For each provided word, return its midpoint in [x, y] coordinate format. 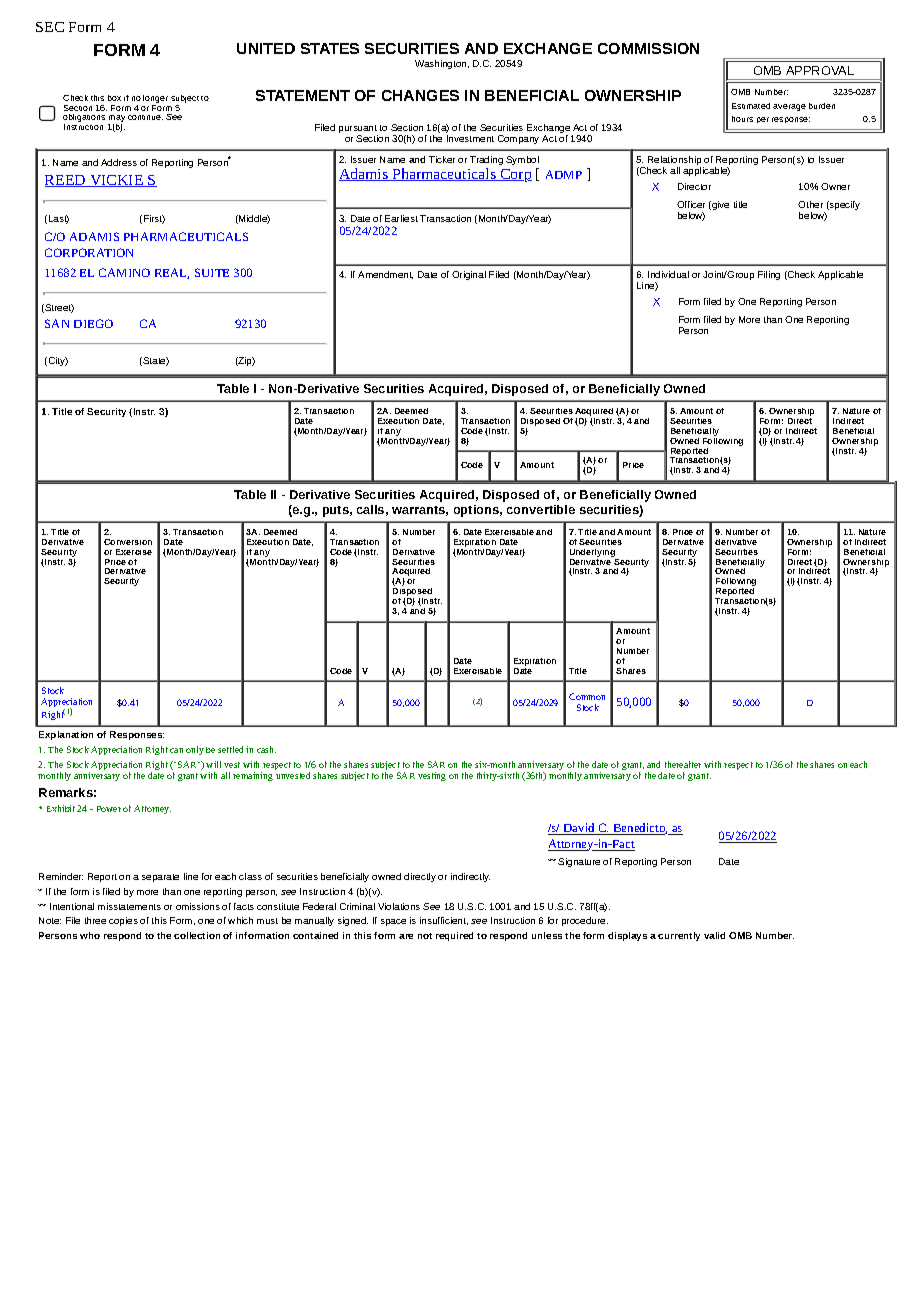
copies [123, 921]
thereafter [683, 764]
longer [155, 99]
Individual [668, 274]
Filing [769, 275]
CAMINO [124, 272]
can [176, 750]
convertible [541, 509]
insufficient [444, 921]
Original [469, 275]
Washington [442, 64]
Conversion [128, 542]
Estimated [751, 106]
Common [587, 696]
